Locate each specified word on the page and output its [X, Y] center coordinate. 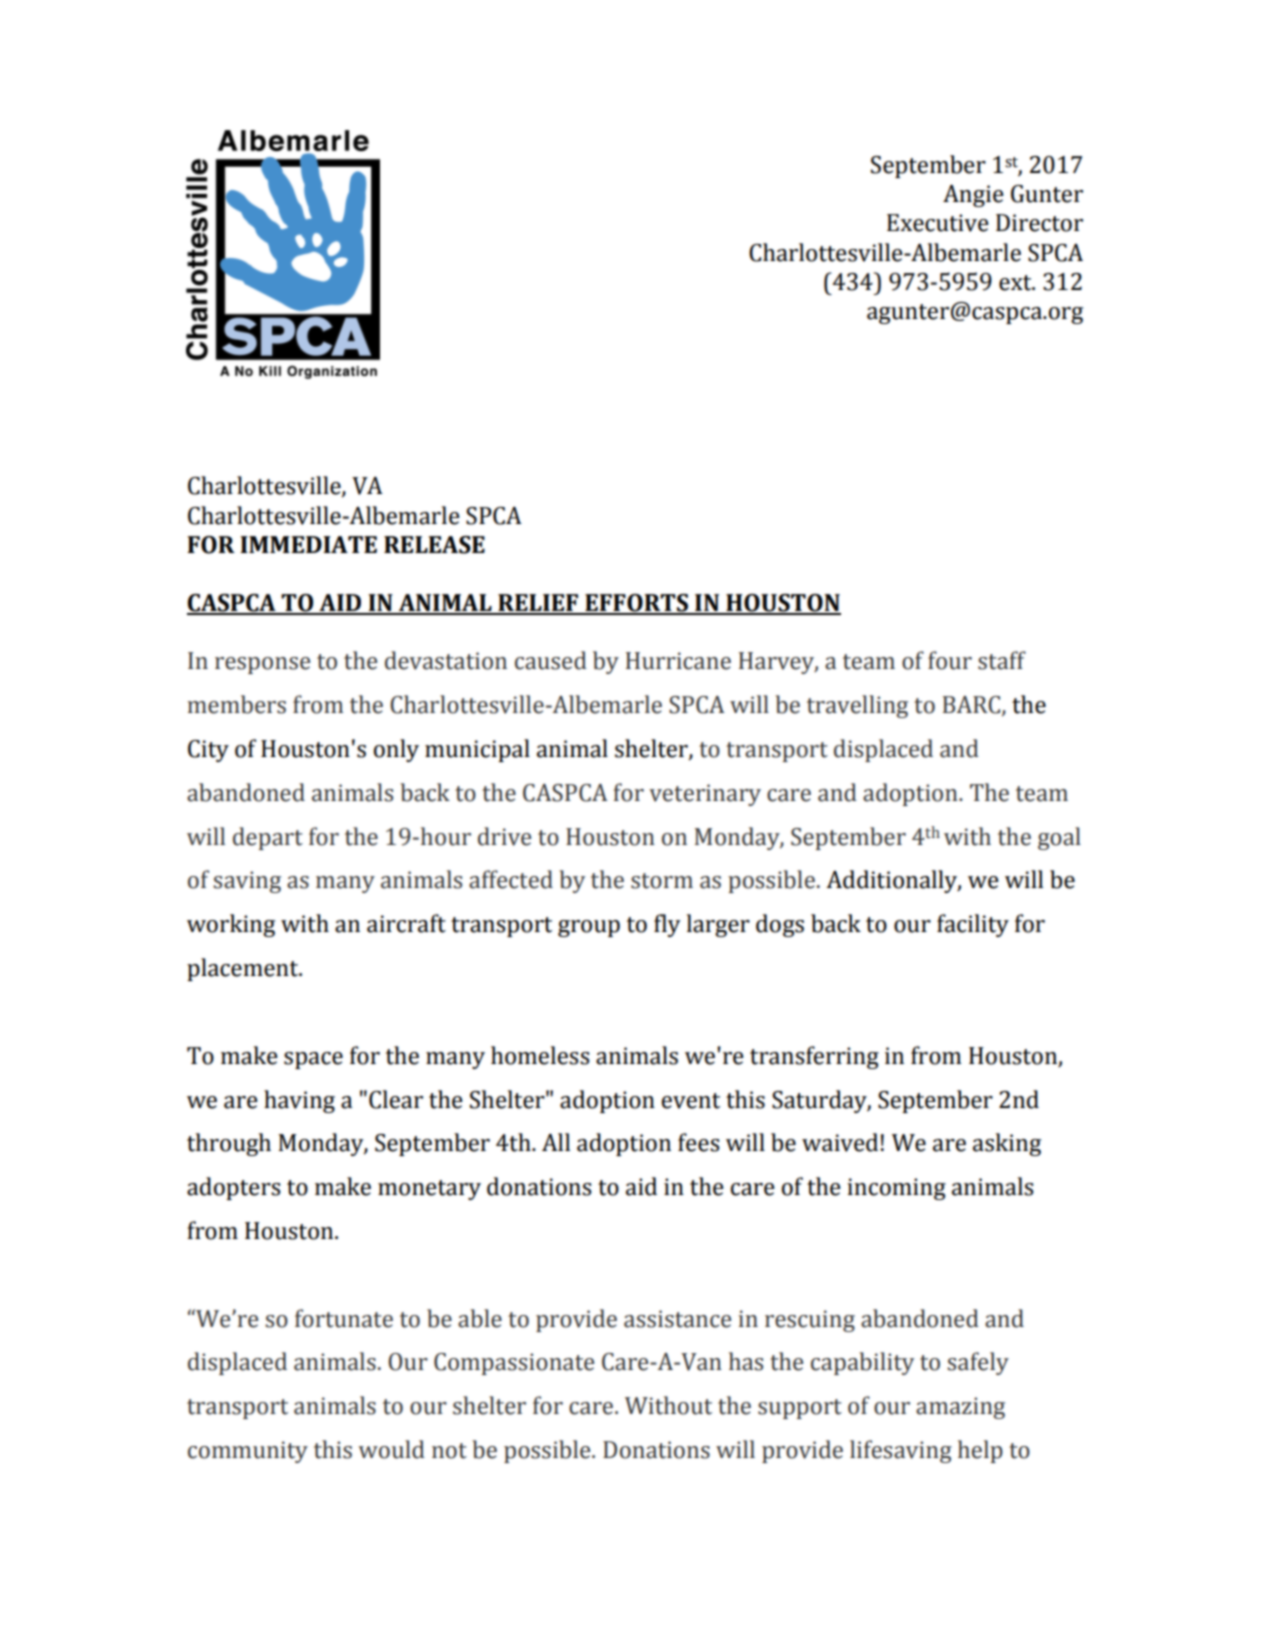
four [950, 660]
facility [973, 925]
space [313, 1060]
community [248, 1452]
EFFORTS [637, 604]
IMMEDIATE [308, 544]
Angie [973, 196]
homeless [540, 1055]
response [262, 665]
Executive [938, 223]
